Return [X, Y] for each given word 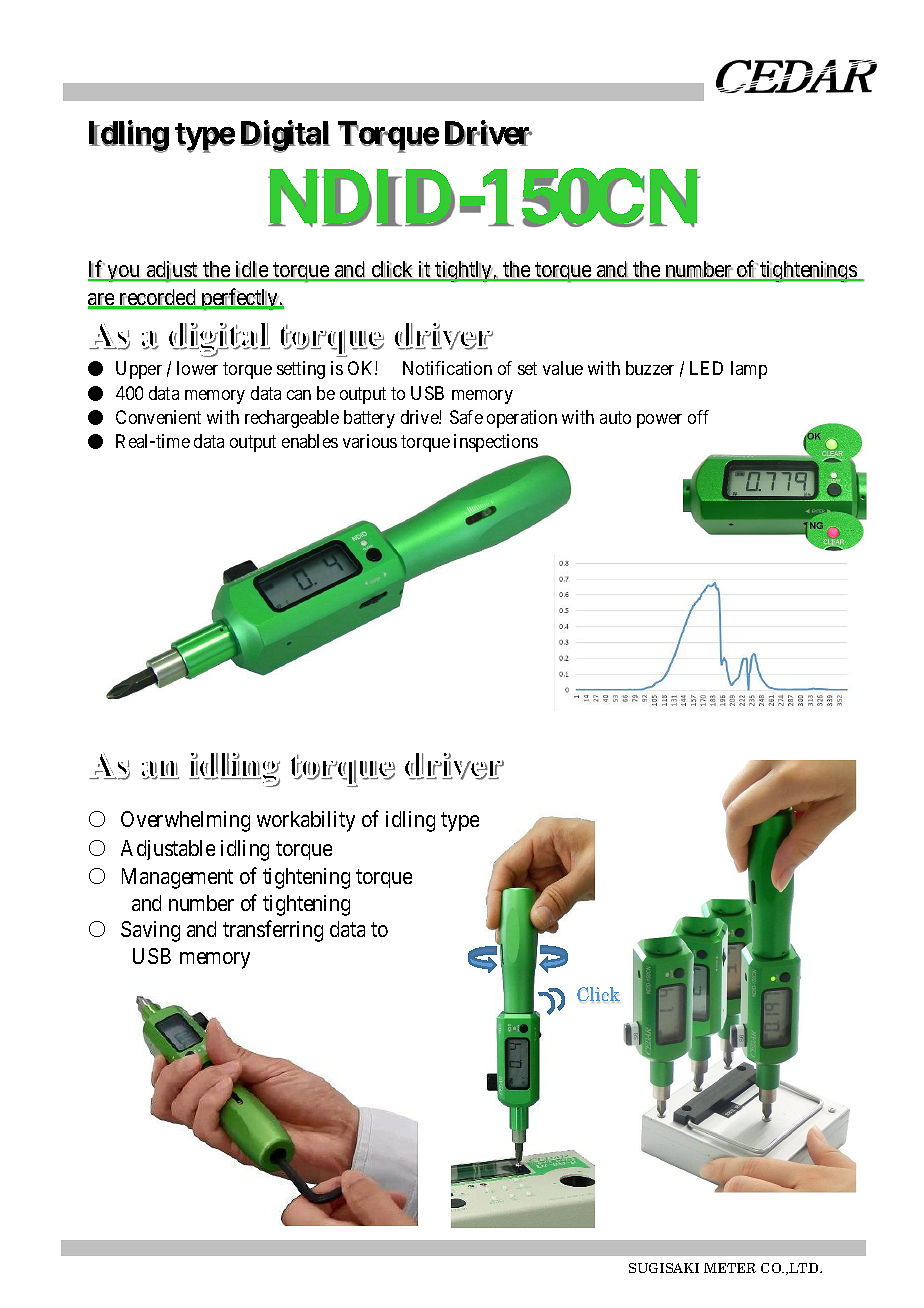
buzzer [650, 368]
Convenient [158, 417]
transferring [273, 931]
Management [177, 878]
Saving [150, 931]
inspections [496, 443]
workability [306, 821]
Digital [285, 136]
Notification [447, 368]
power [659, 421]
